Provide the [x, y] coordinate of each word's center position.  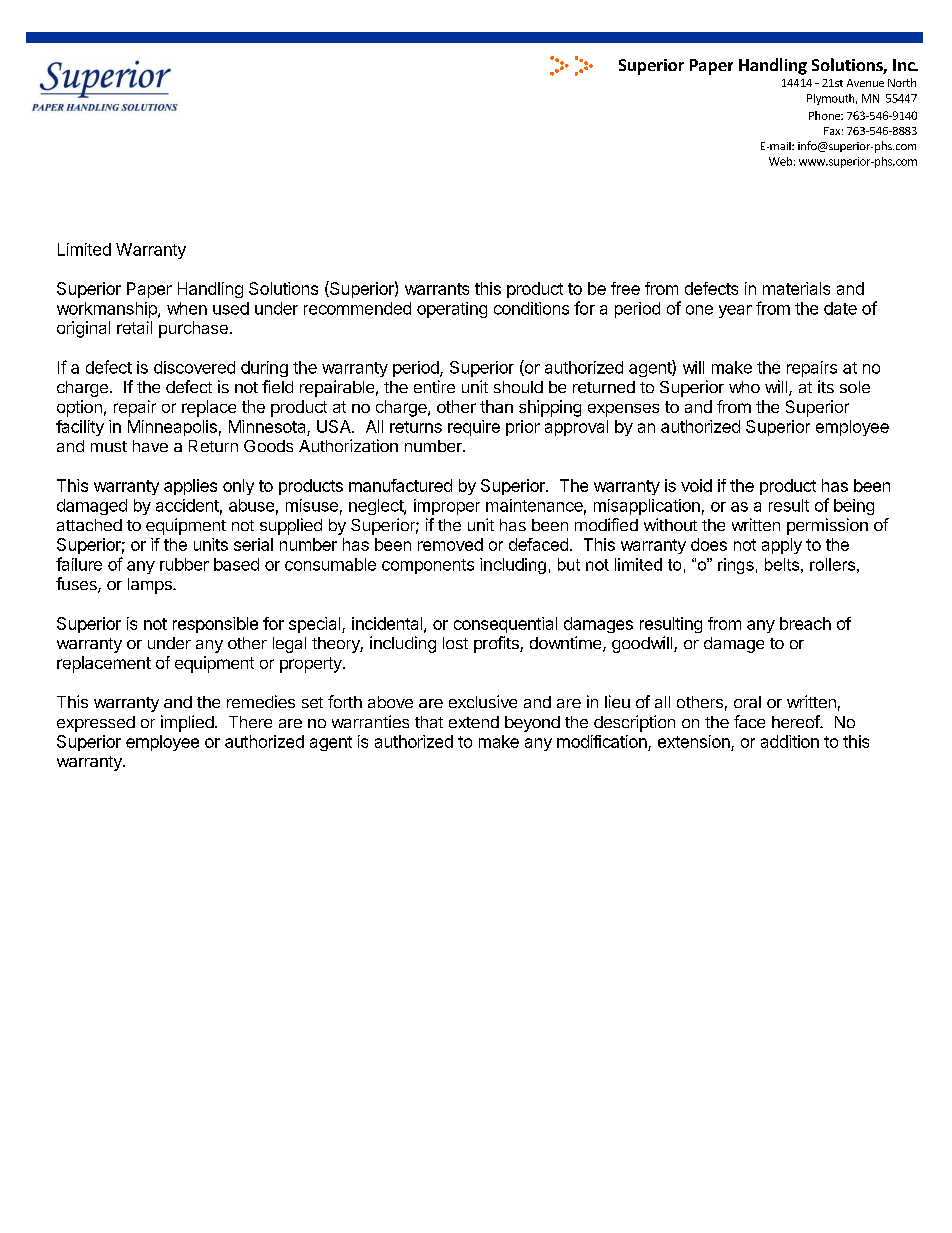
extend [474, 722]
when [187, 308]
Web [780, 161]
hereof [796, 721]
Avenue [865, 83]
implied [187, 723]
